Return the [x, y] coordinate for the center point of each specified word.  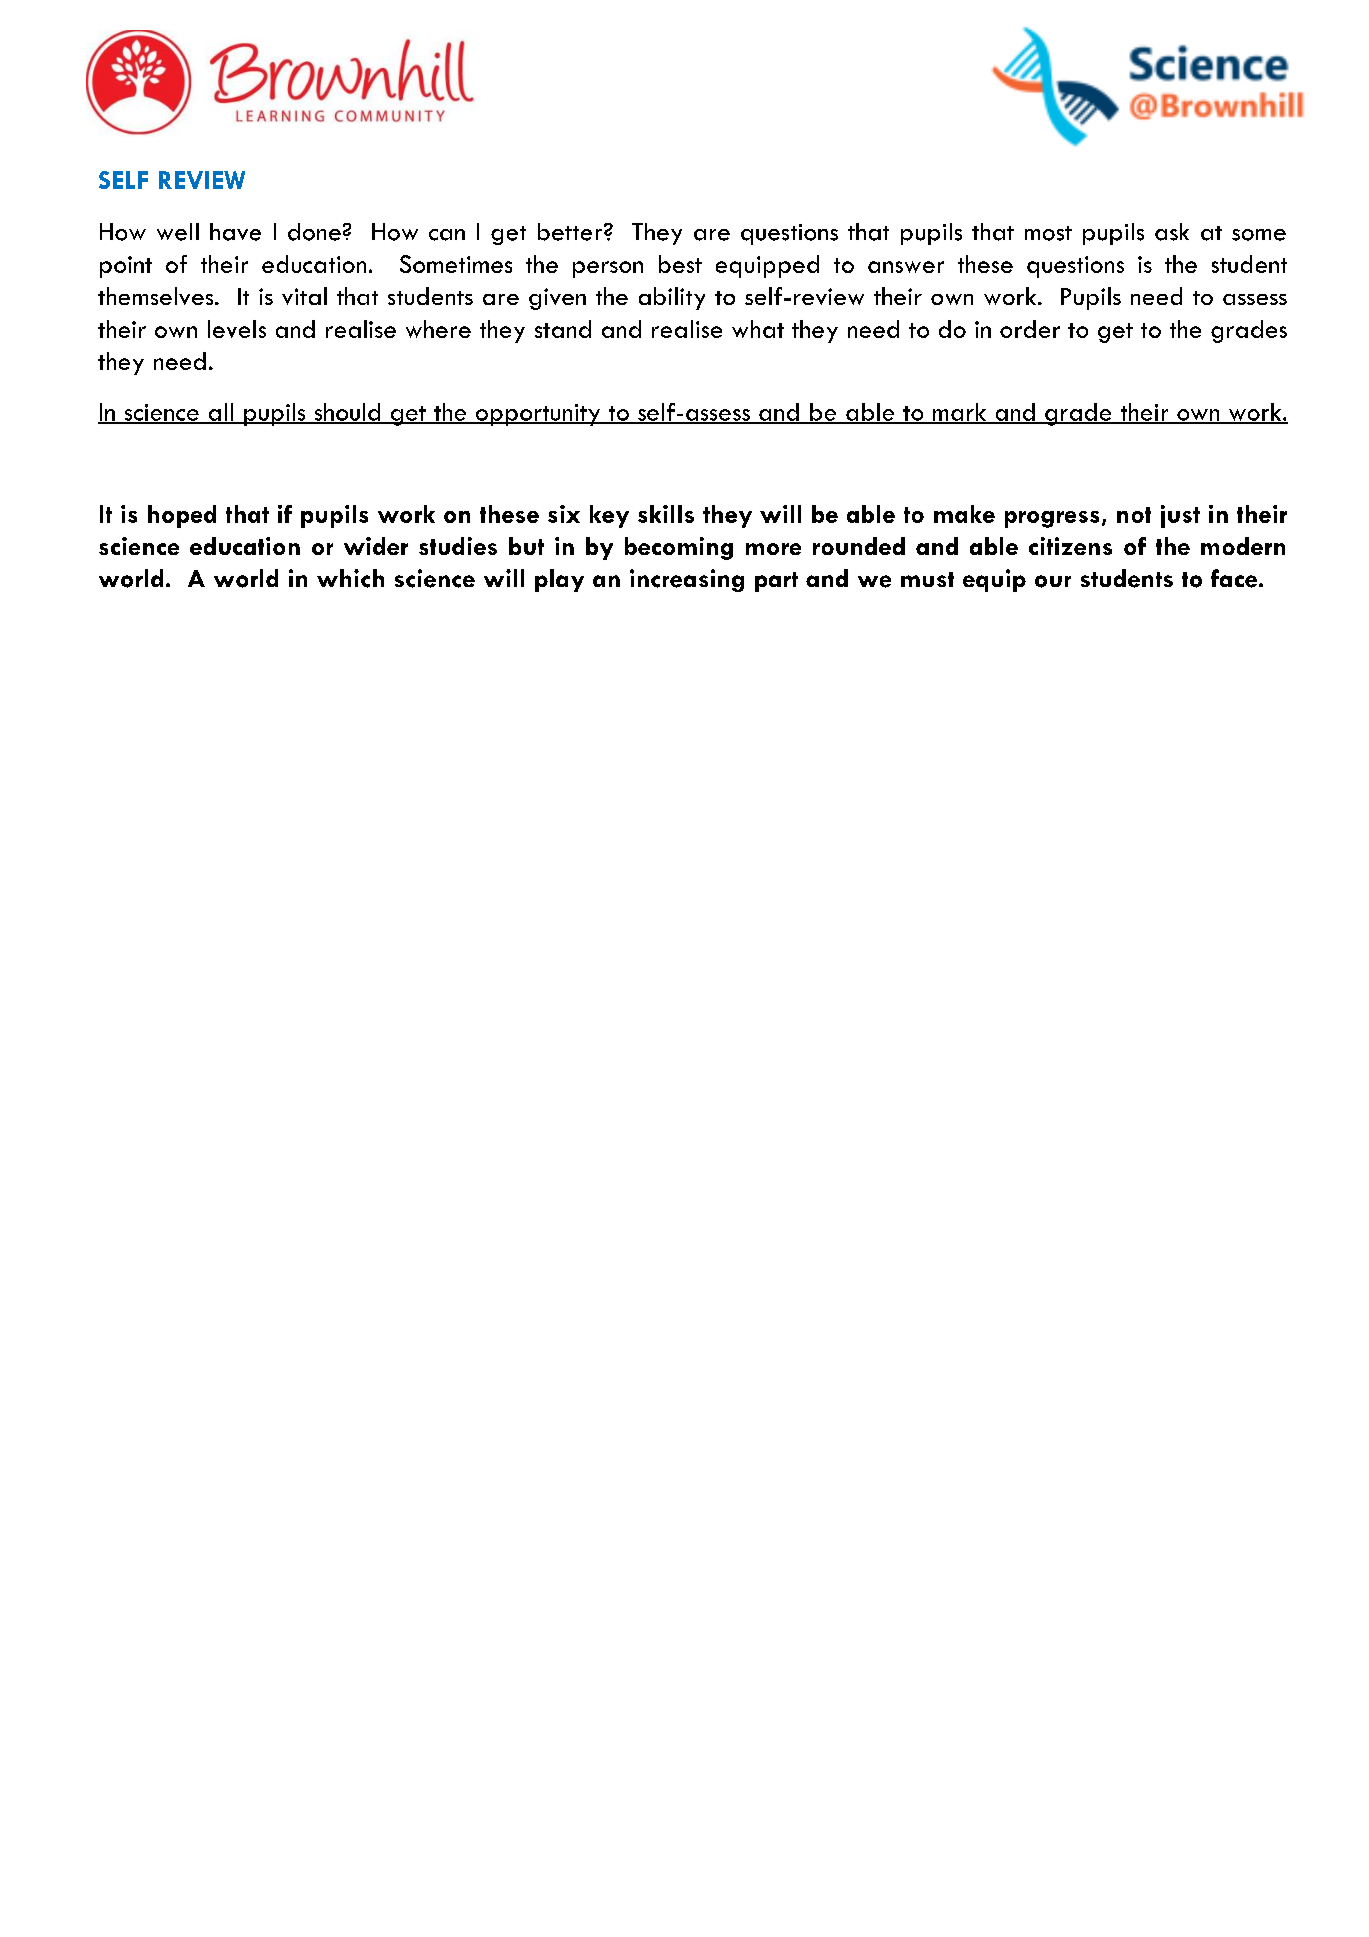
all [220, 413]
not [1134, 515]
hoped [182, 516]
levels [237, 329]
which [350, 578]
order [1030, 329]
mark [959, 413]
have [235, 232]
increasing [687, 580]
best [680, 264]
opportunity [537, 415]
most [1048, 233]
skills [666, 514]
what [758, 329]
